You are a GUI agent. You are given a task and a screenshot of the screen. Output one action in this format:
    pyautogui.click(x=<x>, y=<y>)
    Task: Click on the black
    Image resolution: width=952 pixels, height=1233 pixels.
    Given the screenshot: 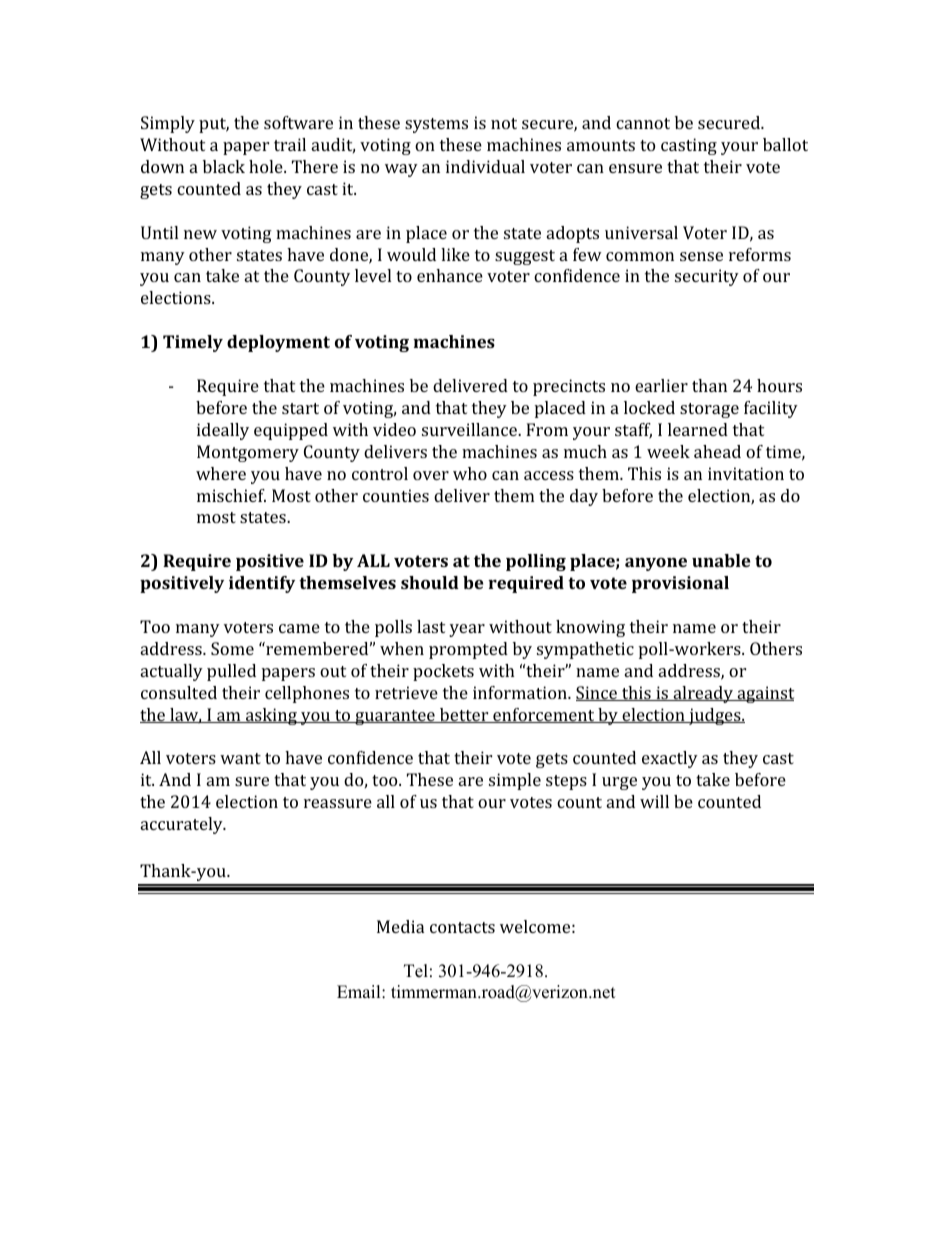 What is the action you would take?
    pyautogui.click(x=224, y=166)
